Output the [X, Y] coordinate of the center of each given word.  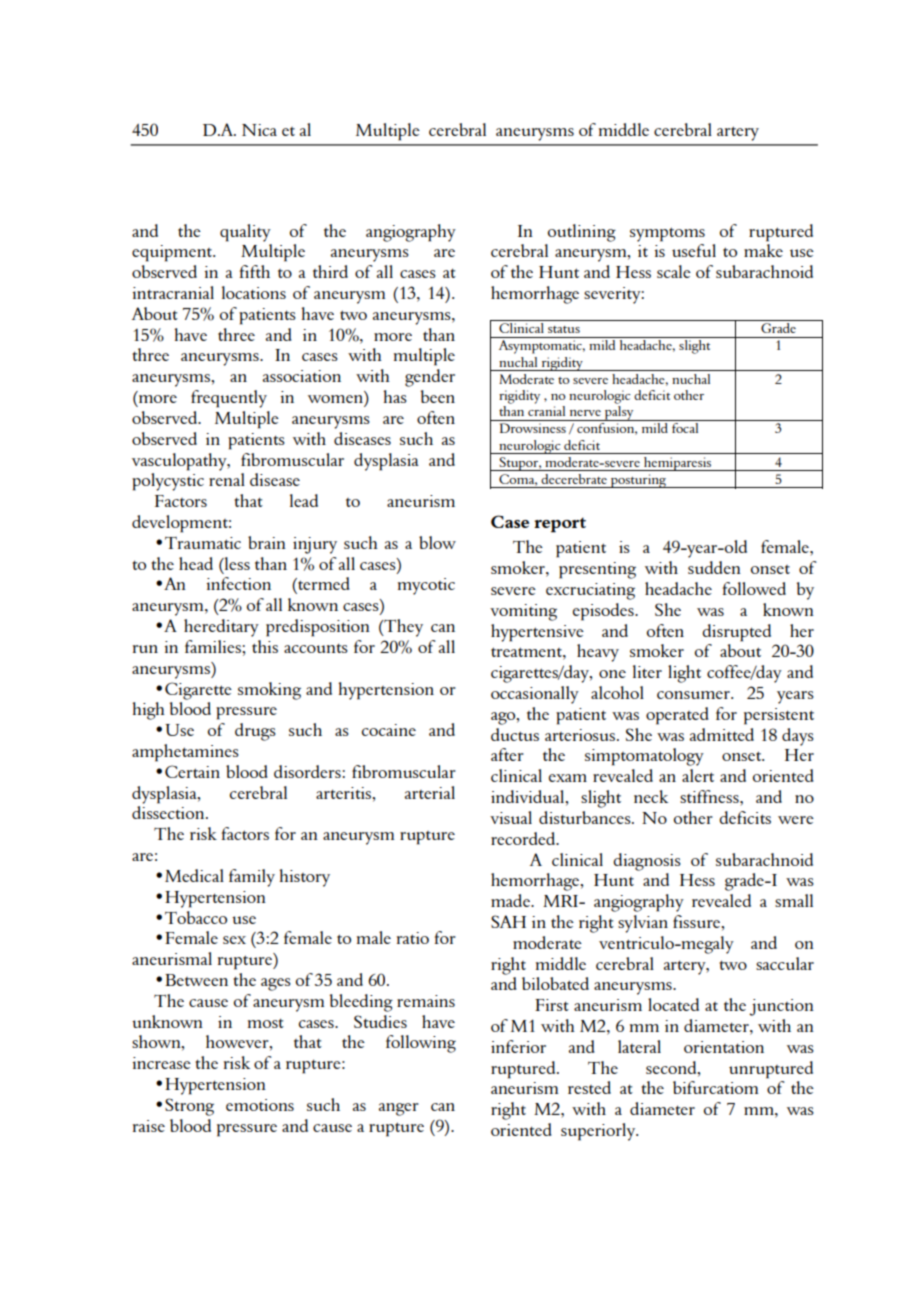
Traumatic [203, 543]
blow [437, 542]
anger [399, 1109]
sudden [714, 567]
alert [698, 775]
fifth [255, 271]
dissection [169, 812]
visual [511, 817]
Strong [189, 1107]
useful [694, 250]
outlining [582, 233]
